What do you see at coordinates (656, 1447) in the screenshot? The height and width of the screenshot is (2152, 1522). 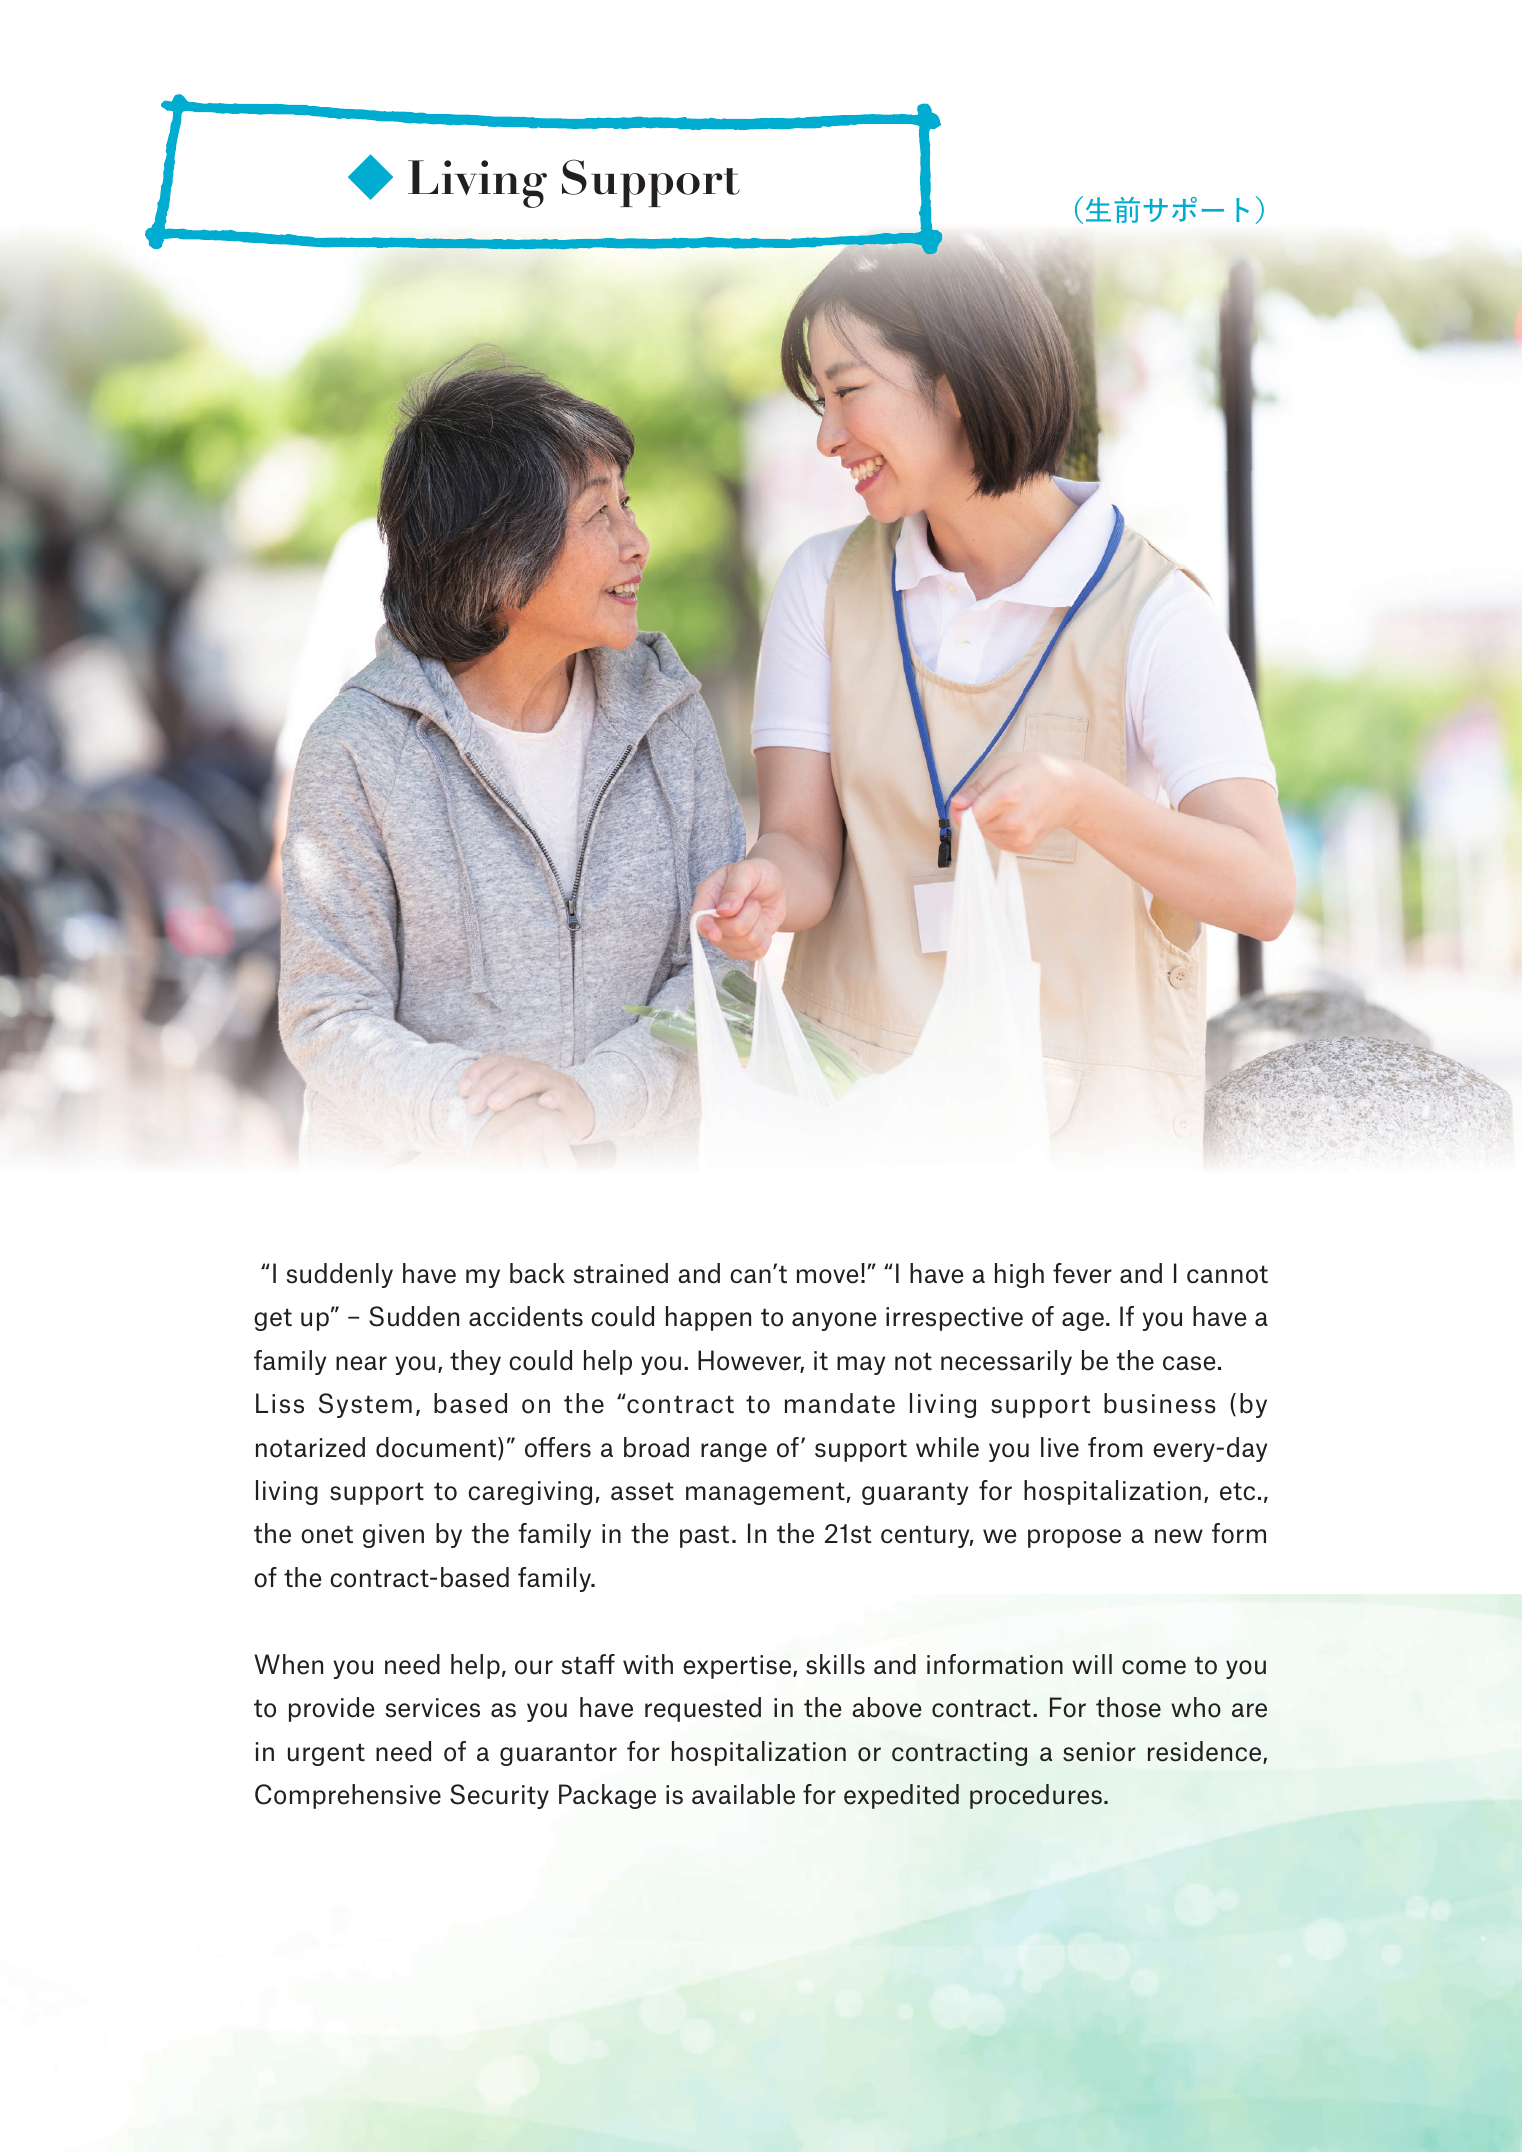 I see `broad` at bounding box center [656, 1447].
